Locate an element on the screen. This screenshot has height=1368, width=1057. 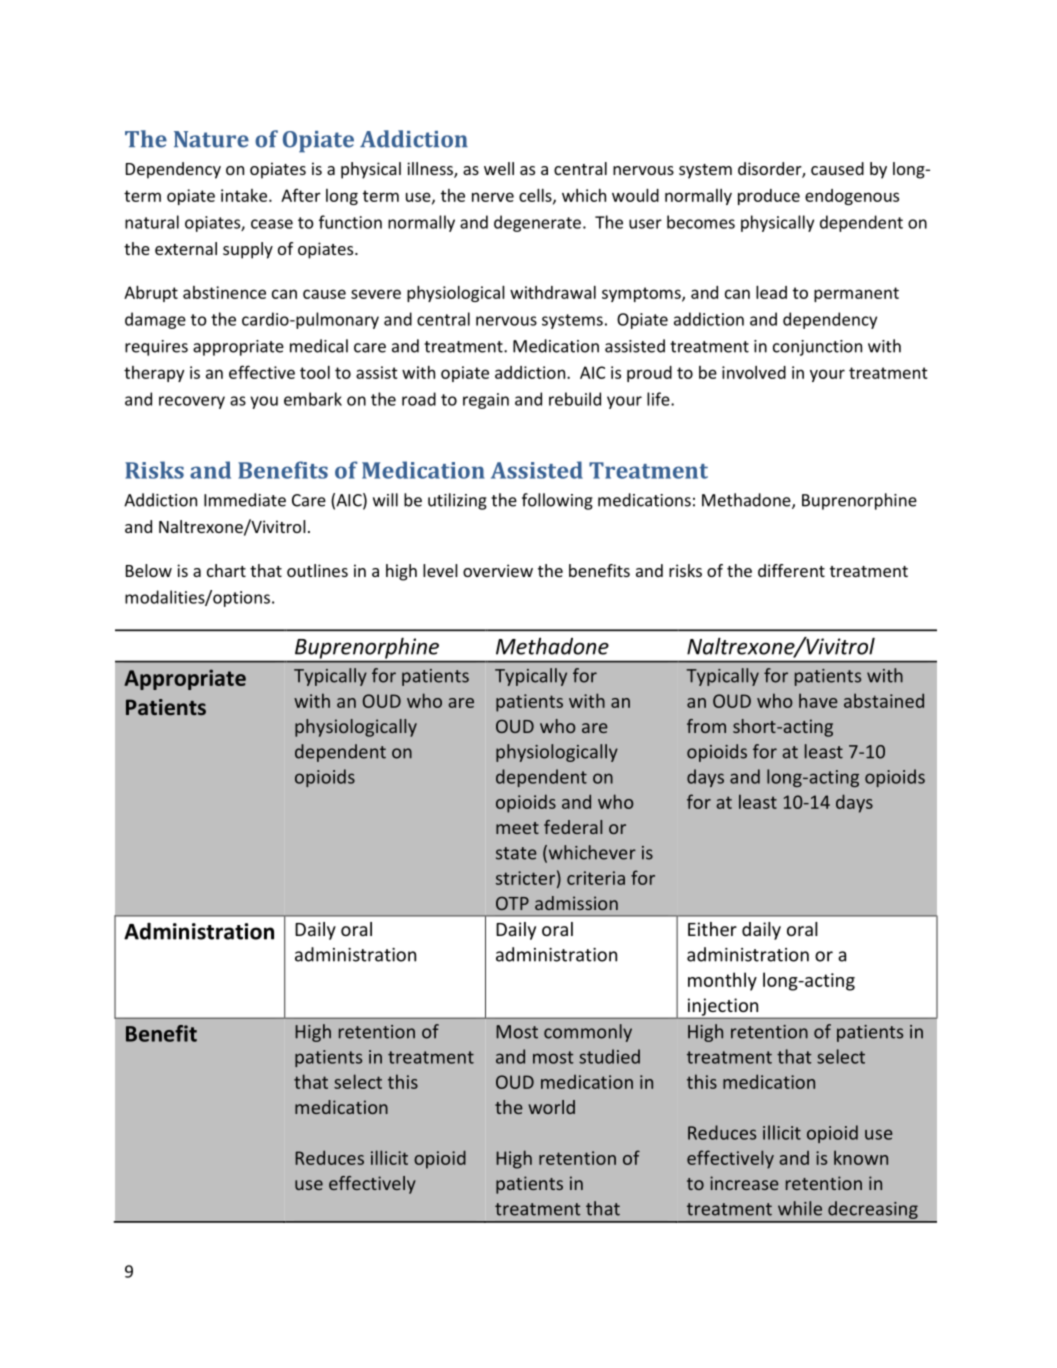
Either is located at coordinates (712, 929).
